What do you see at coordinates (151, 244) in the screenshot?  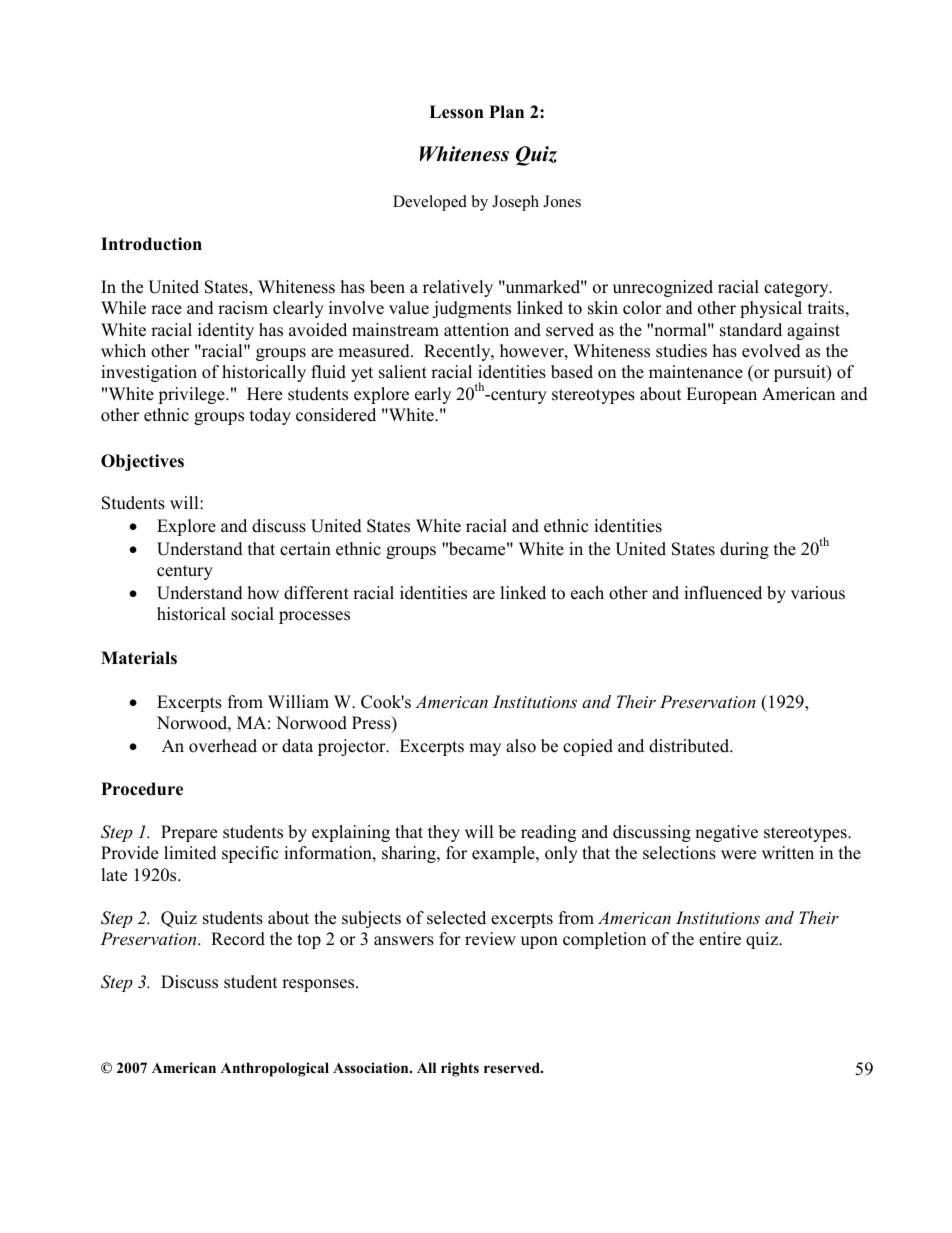 I see `Introduction` at bounding box center [151, 244].
